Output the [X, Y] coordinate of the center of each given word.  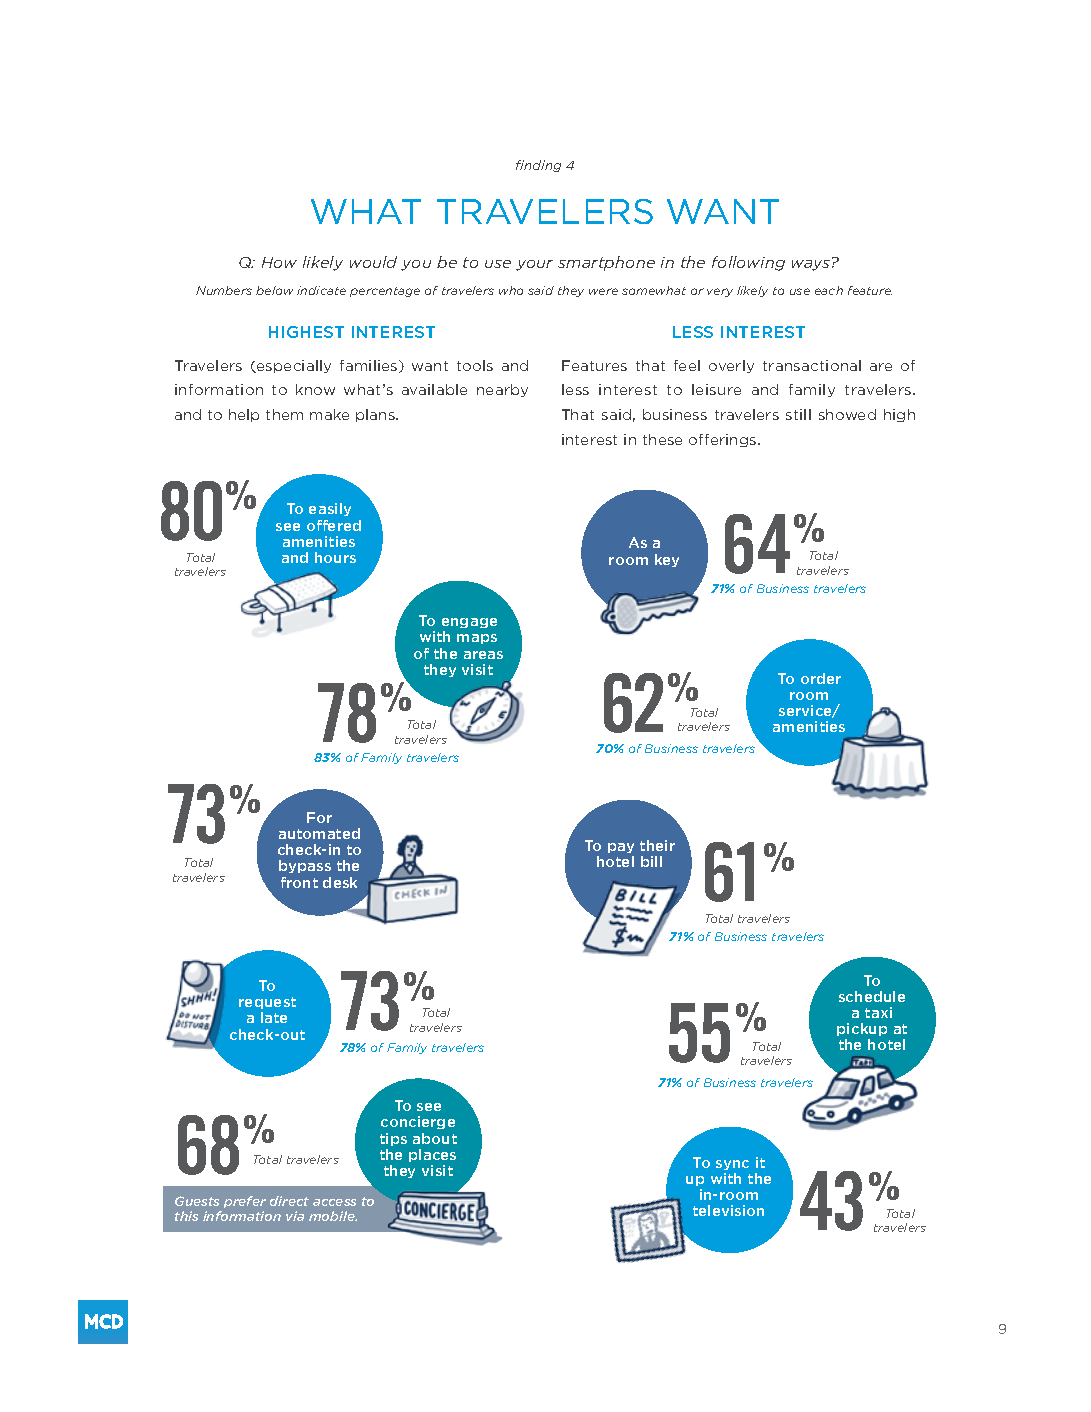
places [432, 1155]
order [821, 678]
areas [483, 655]
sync [732, 1167]
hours [335, 557]
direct [289, 1201]
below [274, 290]
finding [538, 166]
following [748, 263]
